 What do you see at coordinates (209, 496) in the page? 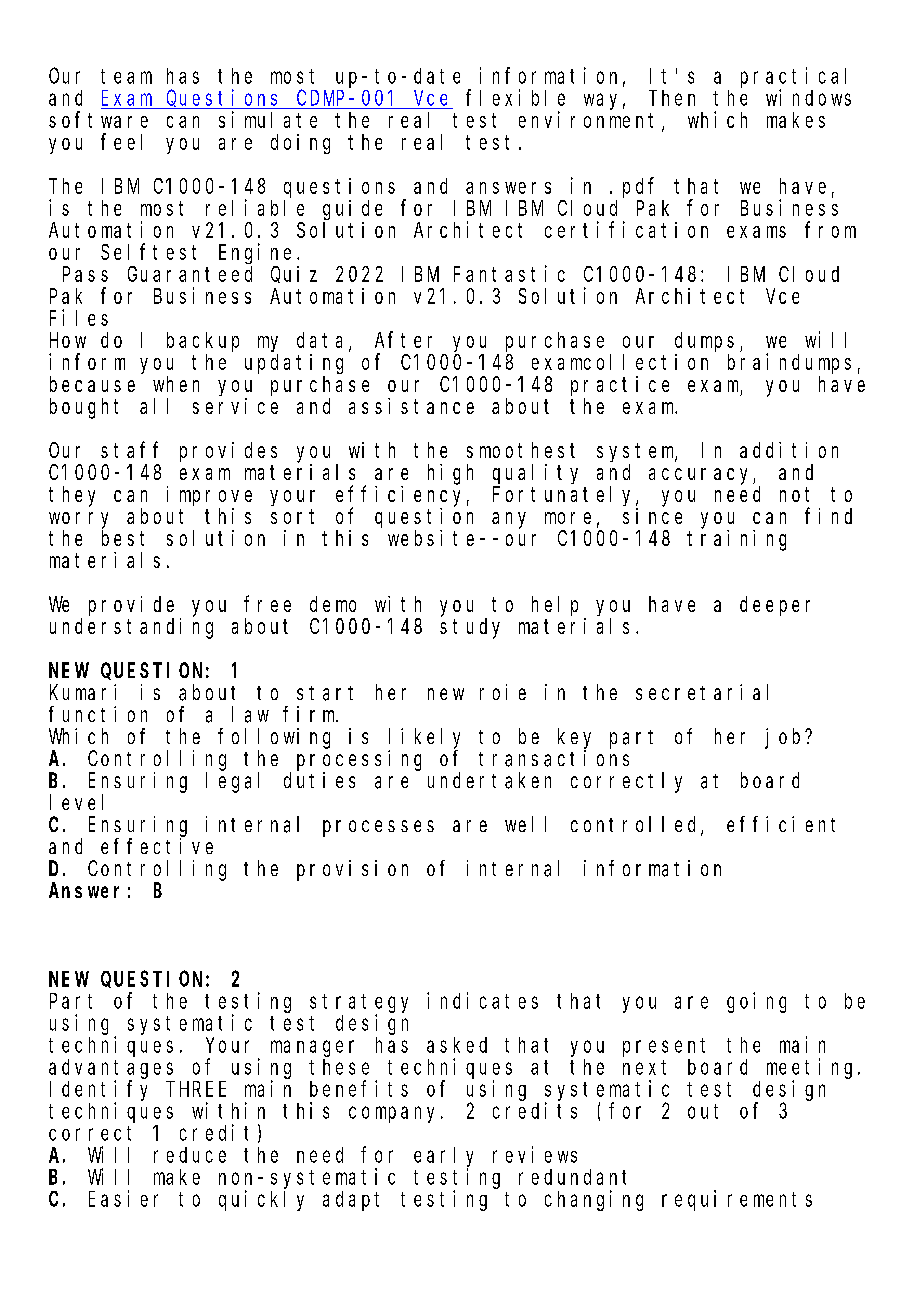
I see `improve` at bounding box center [209, 496].
